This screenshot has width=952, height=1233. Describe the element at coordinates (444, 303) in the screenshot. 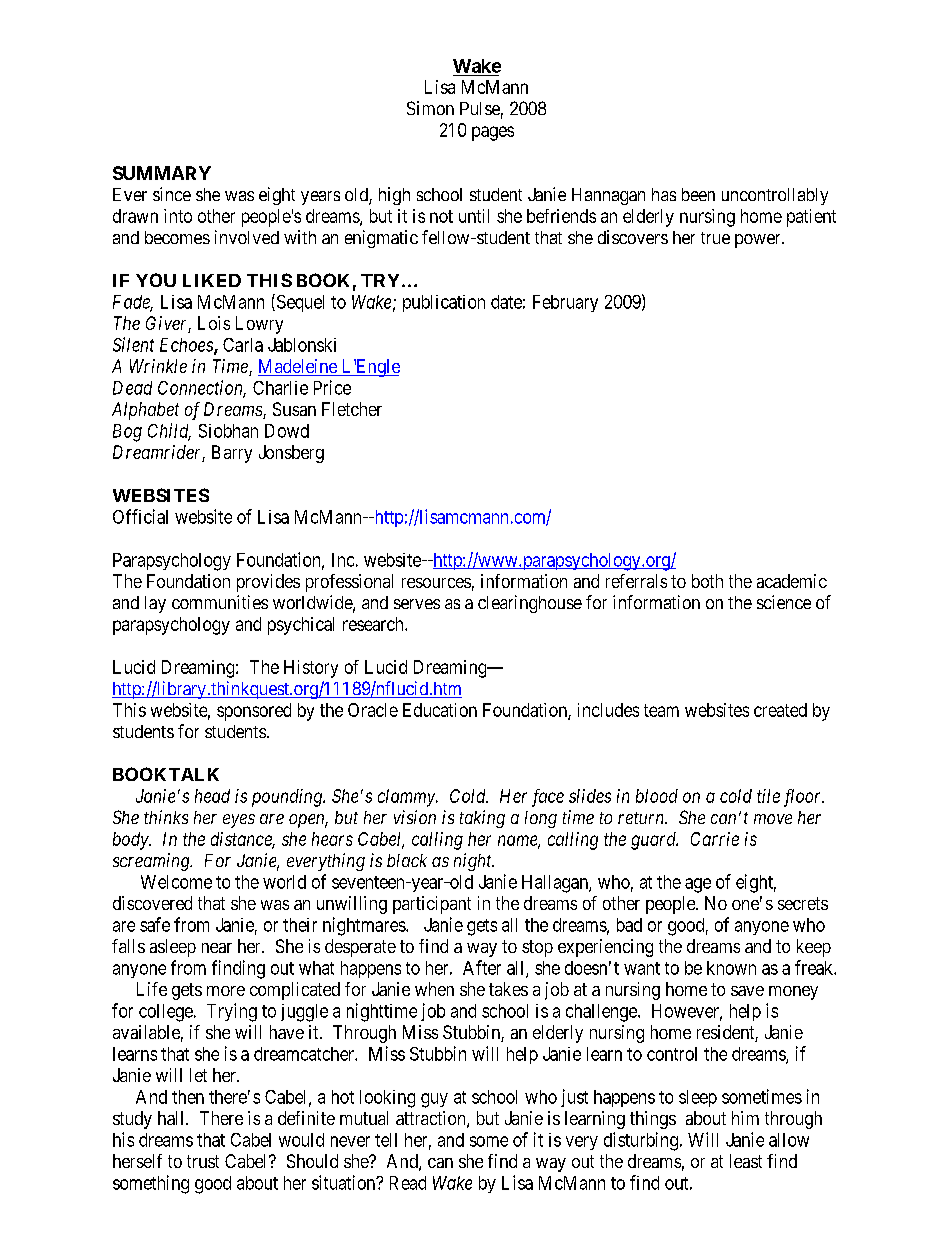

I see `publication` at that location.
